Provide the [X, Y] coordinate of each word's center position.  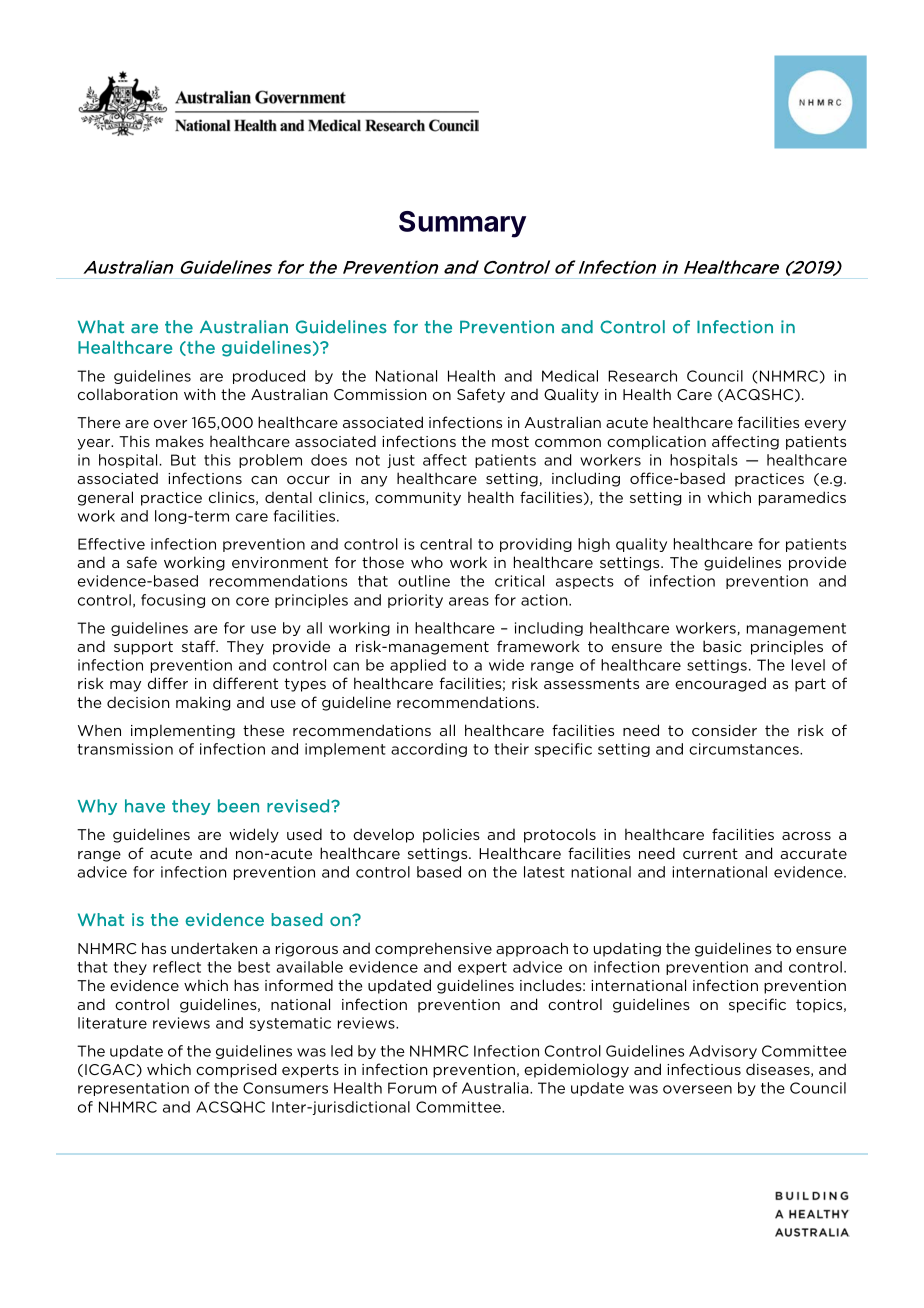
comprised [236, 1070]
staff [200, 646]
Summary [462, 224]
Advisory [723, 1052]
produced [269, 377]
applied [418, 666]
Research [642, 376]
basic [722, 646]
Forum [412, 1088]
